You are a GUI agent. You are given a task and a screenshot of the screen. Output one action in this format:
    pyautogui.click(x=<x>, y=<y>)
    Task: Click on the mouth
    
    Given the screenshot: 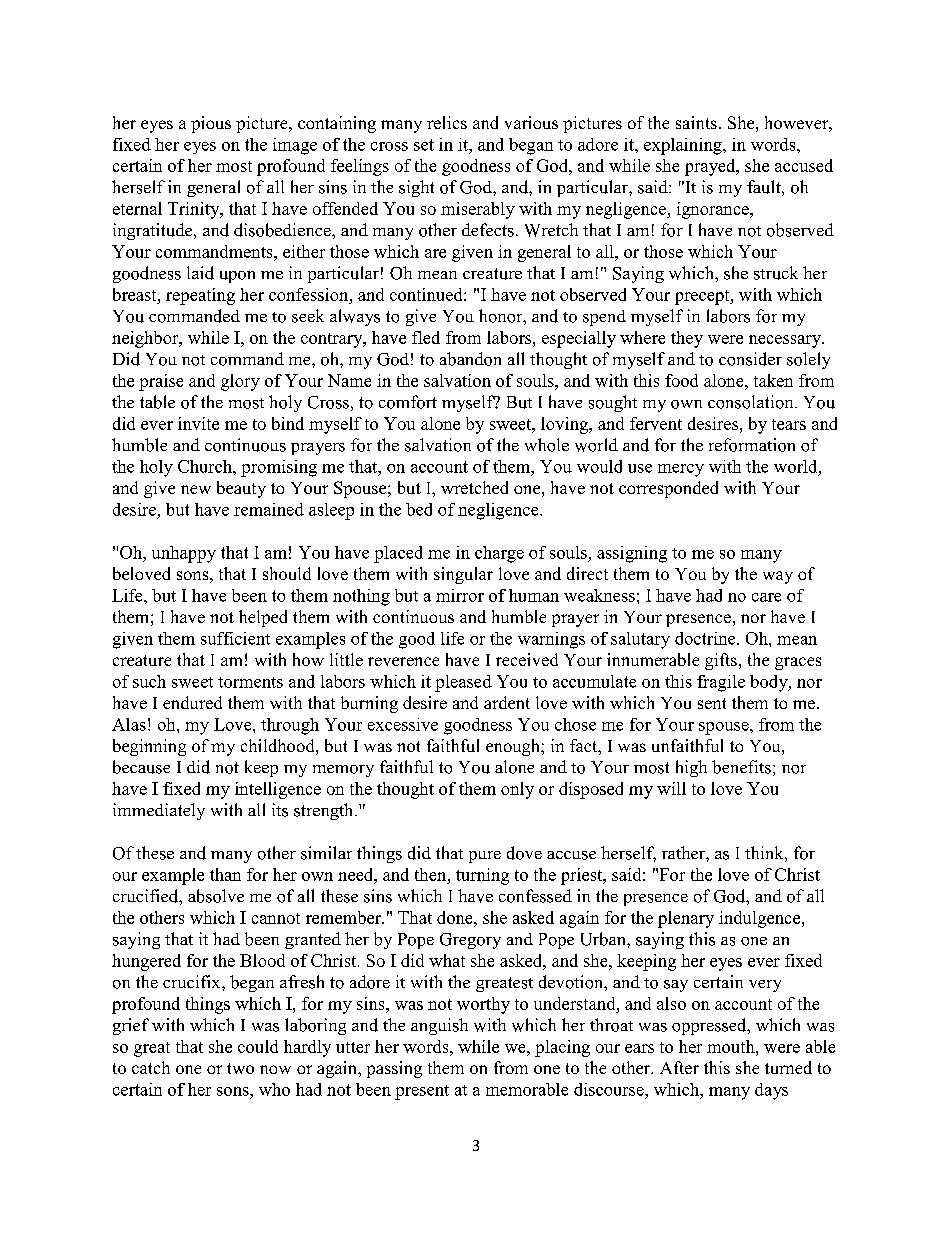 What is the action you would take?
    pyautogui.click(x=732, y=1046)
